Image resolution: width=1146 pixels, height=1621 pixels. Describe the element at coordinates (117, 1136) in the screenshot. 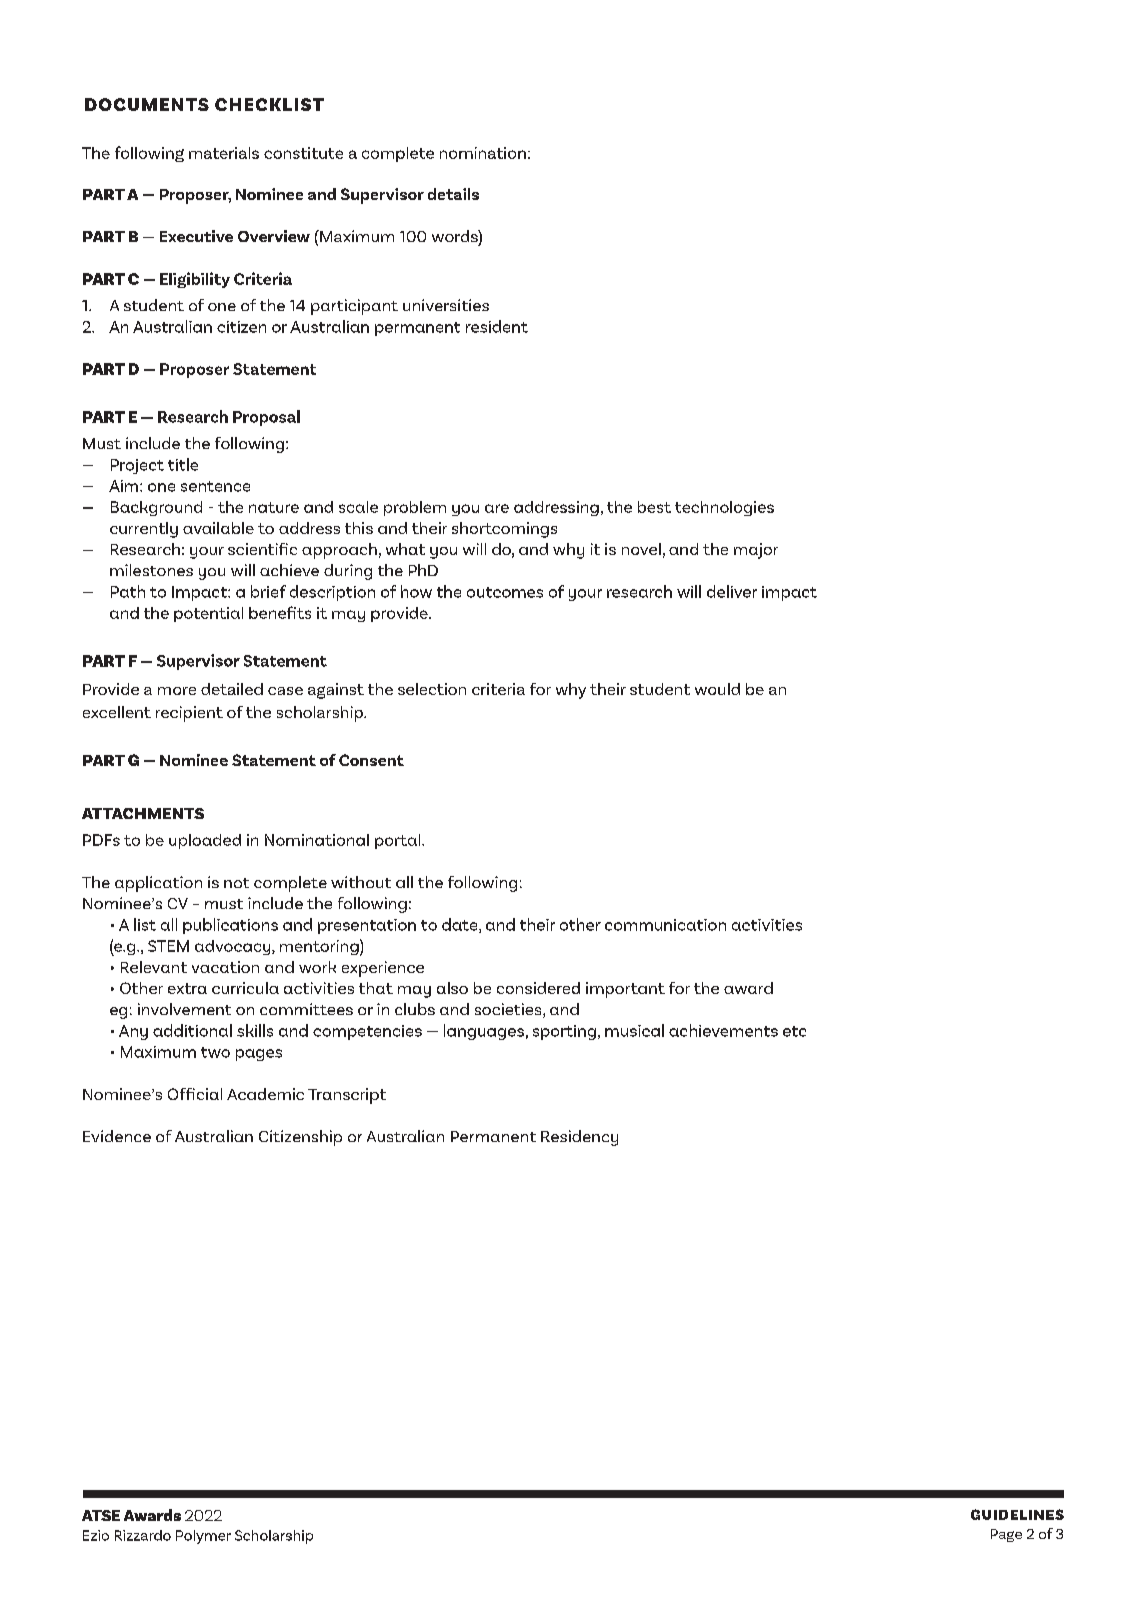

I see `Evidence` at that location.
